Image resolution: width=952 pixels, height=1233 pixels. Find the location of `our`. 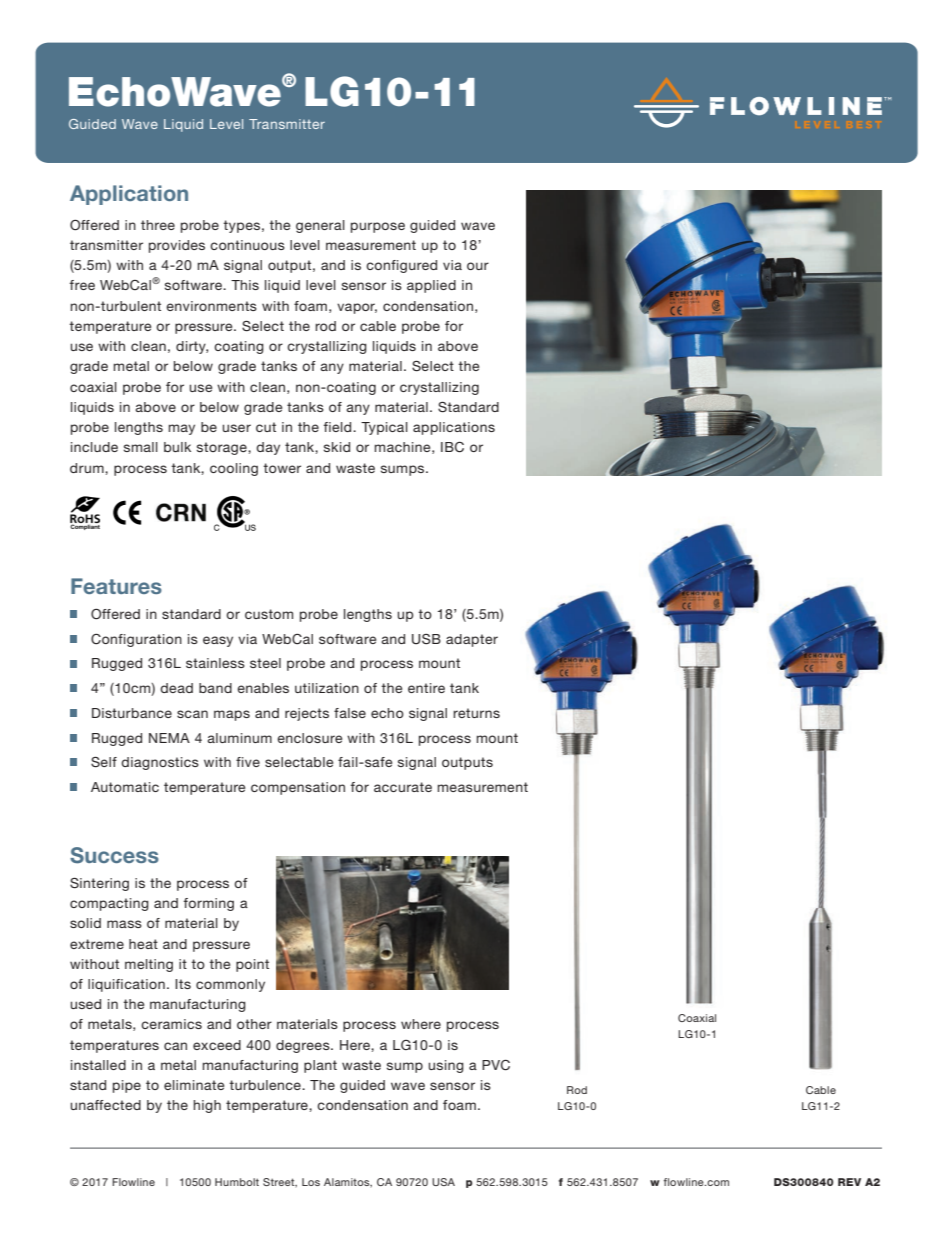

our is located at coordinates (478, 266).
